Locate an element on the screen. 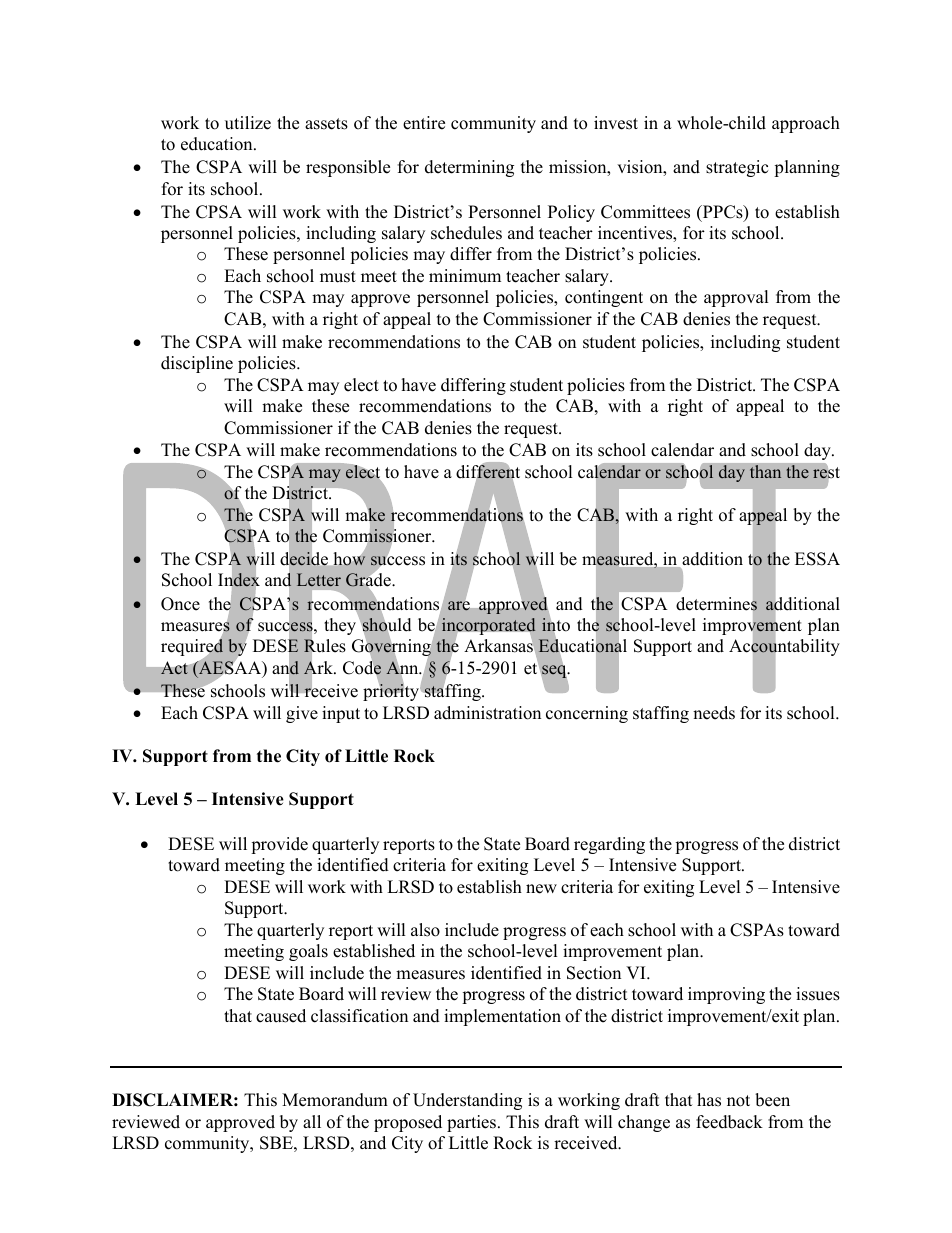  utilize is located at coordinates (248, 123).
